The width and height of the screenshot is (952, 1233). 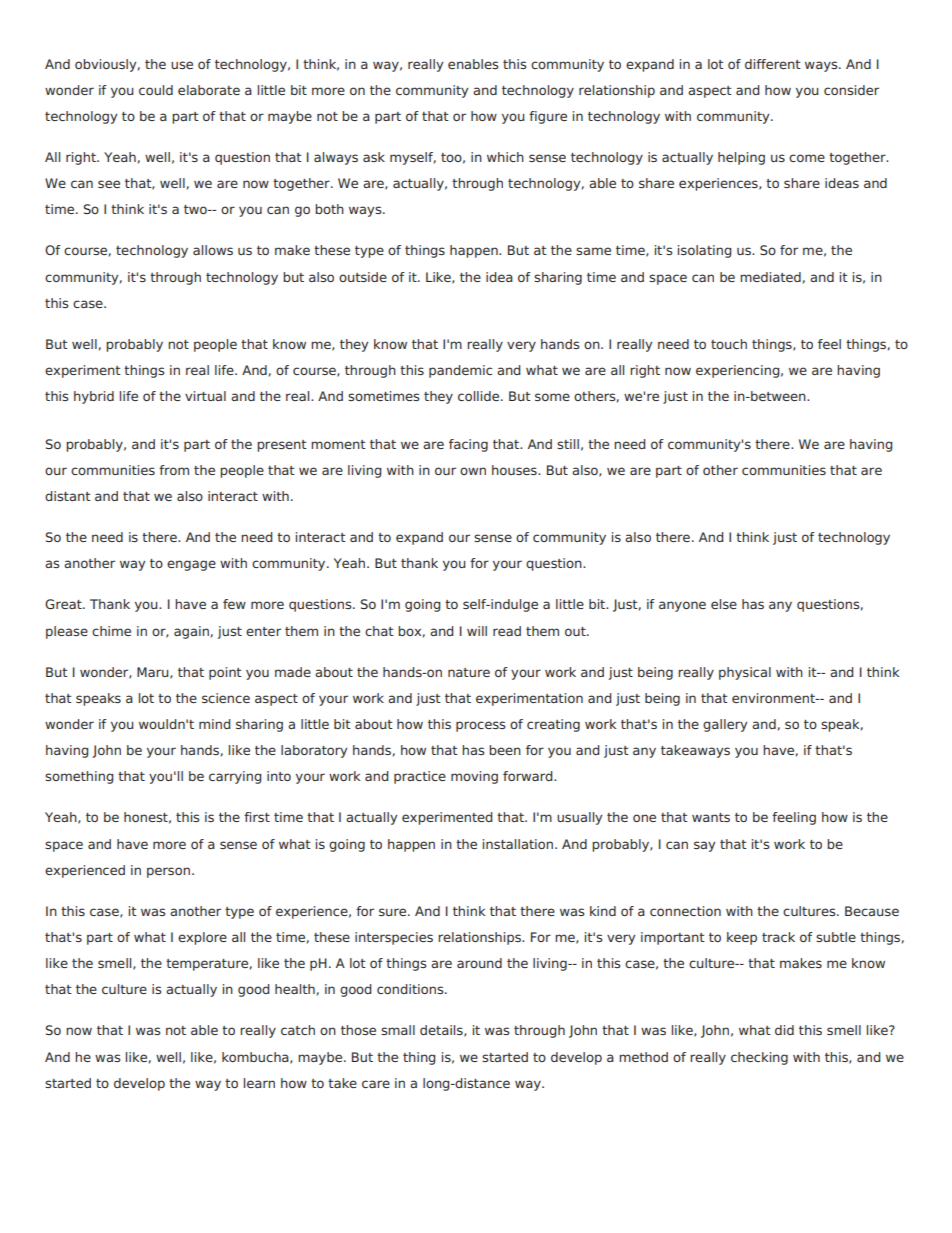 What do you see at coordinates (259, 1083) in the screenshot?
I see `learn` at bounding box center [259, 1083].
